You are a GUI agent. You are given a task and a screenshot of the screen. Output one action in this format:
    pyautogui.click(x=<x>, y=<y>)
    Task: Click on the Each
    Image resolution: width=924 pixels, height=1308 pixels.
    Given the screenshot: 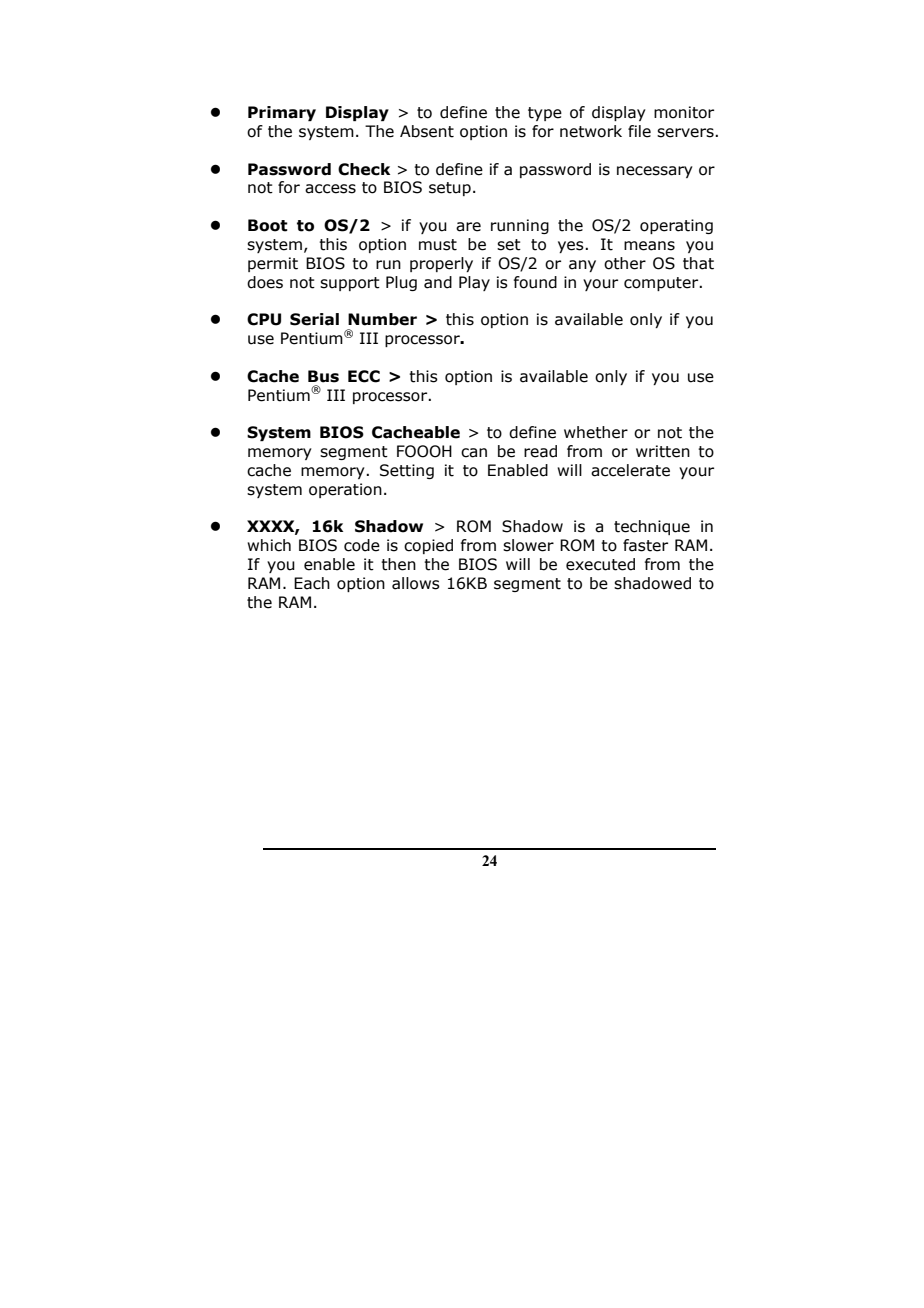 What is the action you would take?
    pyautogui.click(x=312, y=583)
